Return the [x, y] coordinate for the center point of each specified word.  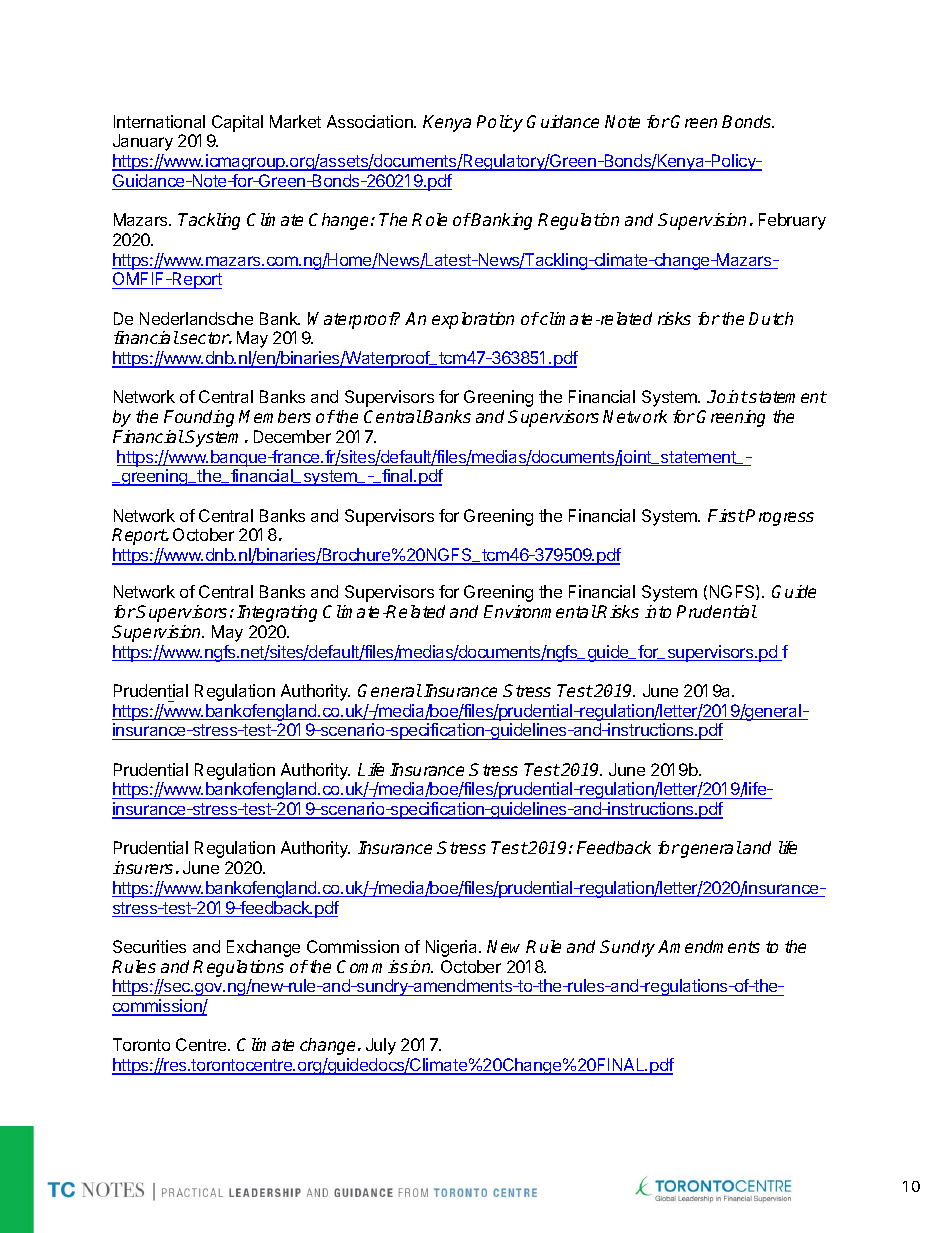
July [381, 1046]
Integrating [277, 613]
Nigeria [453, 948]
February [792, 221]
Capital [237, 123]
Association [371, 121]
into [658, 611]
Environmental [540, 611]
